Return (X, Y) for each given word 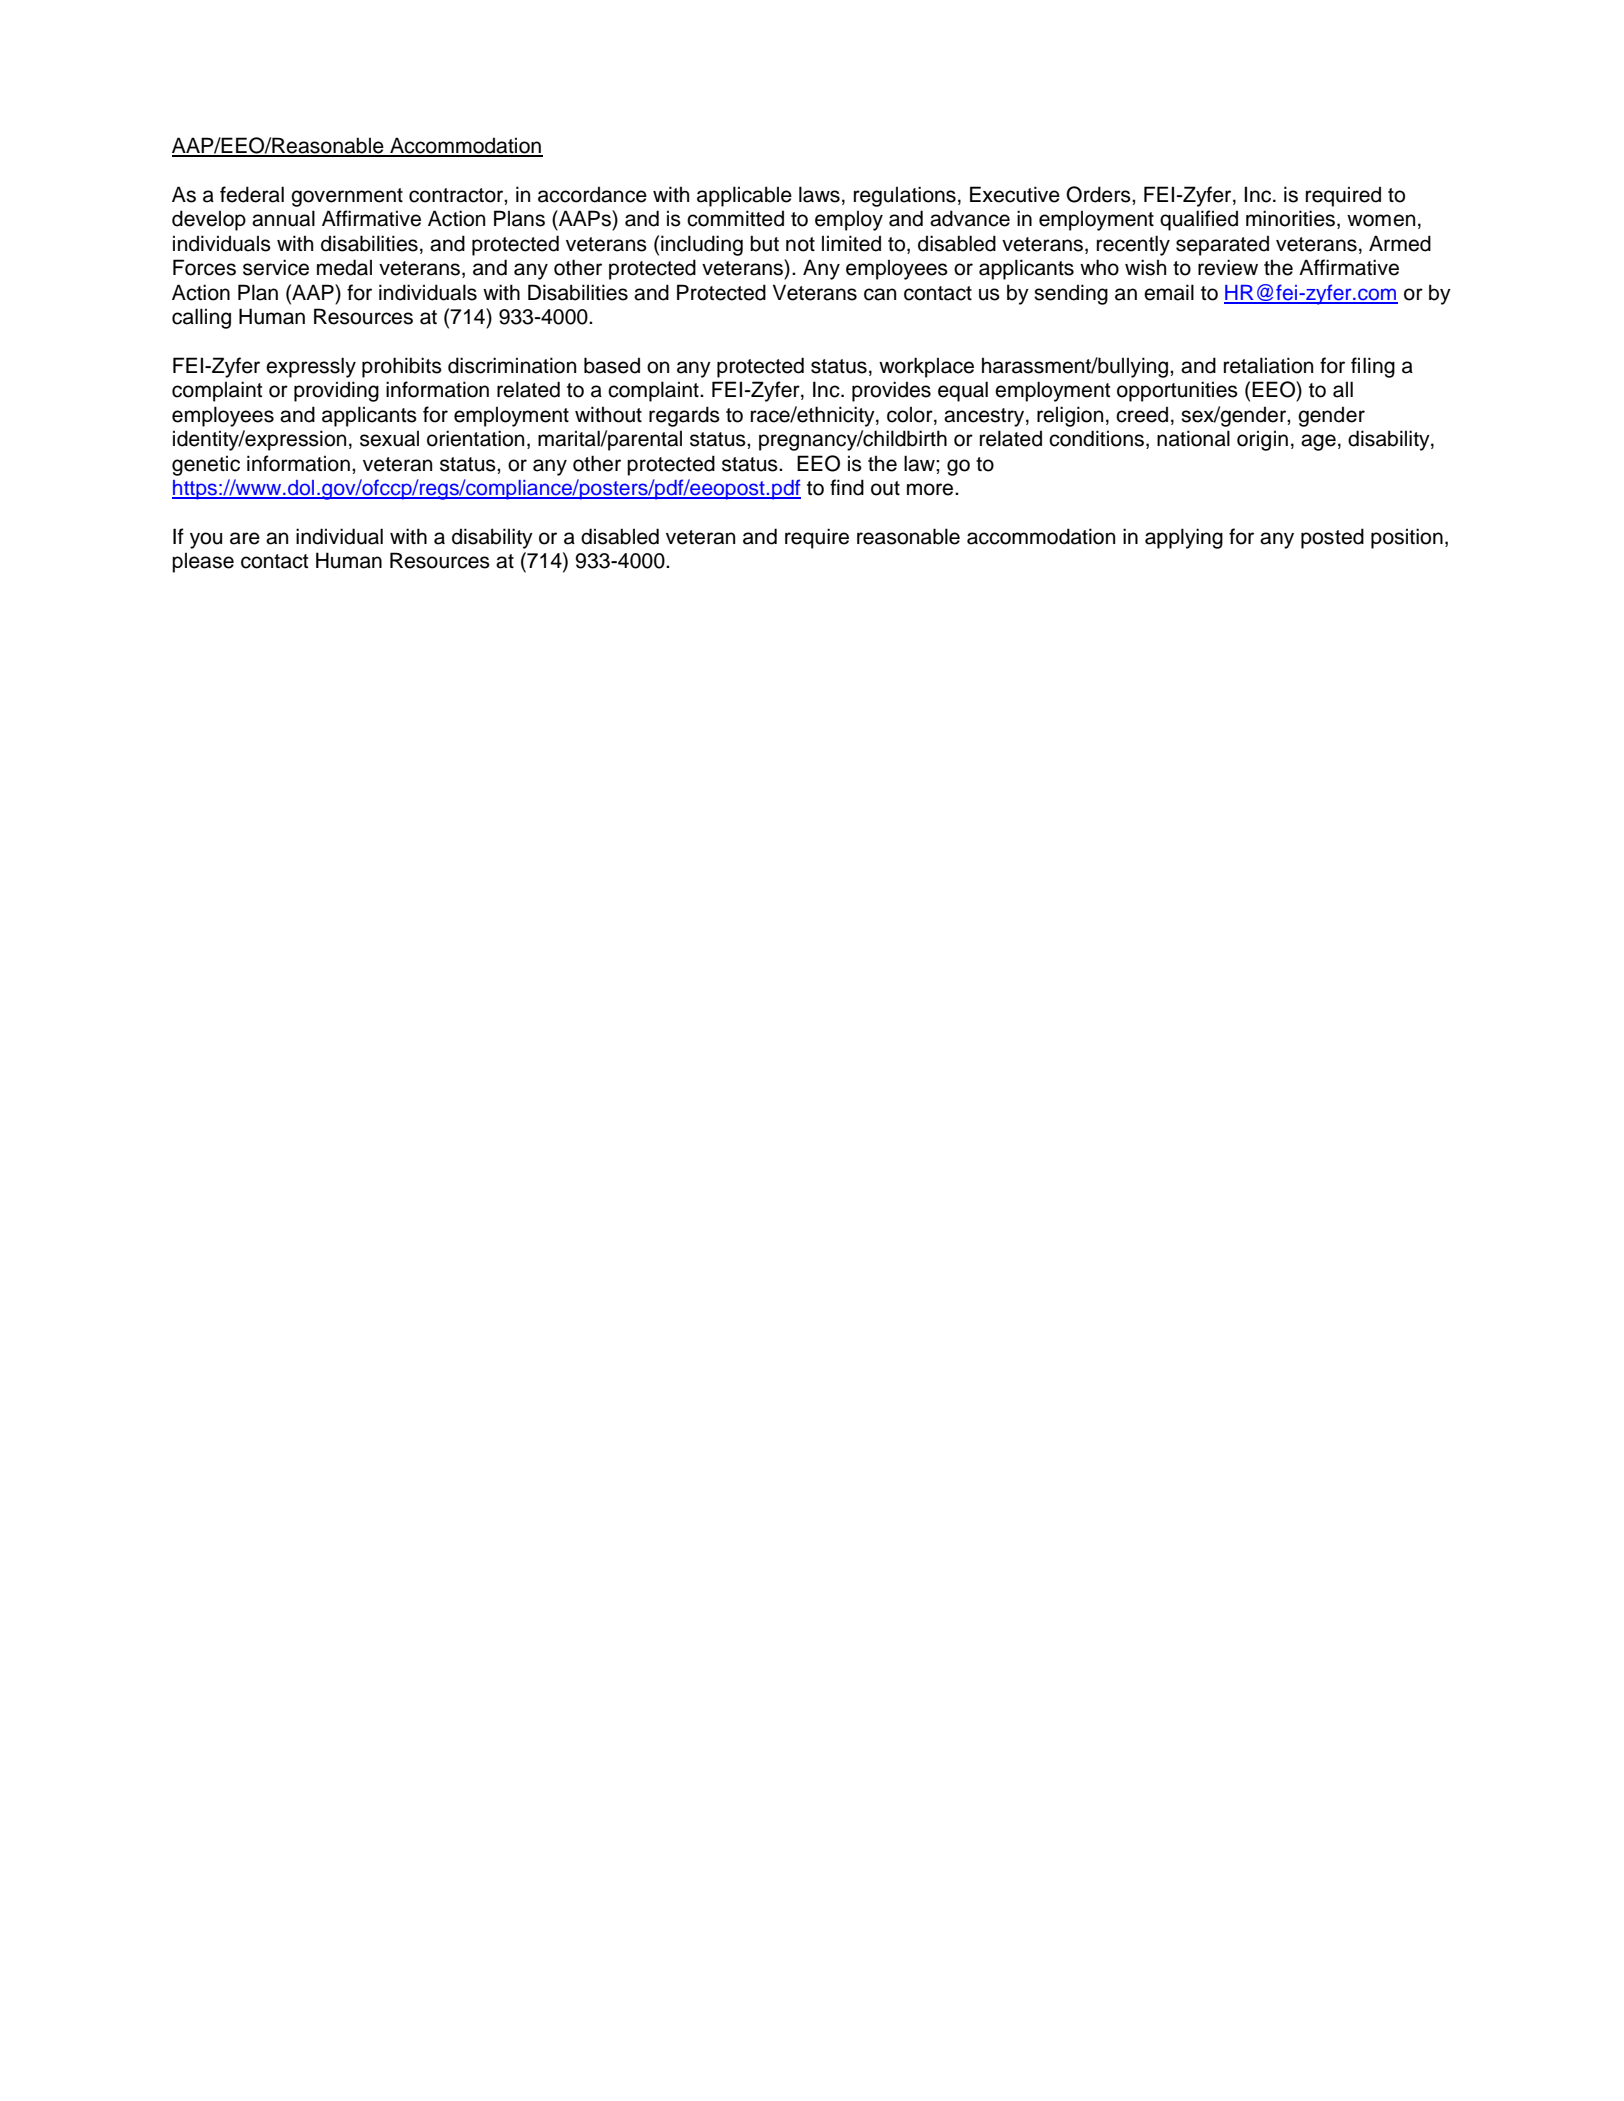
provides (891, 391)
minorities (1292, 219)
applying (1184, 538)
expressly (311, 367)
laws (819, 194)
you (206, 540)
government (347, 197)
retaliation (1268, 365)
